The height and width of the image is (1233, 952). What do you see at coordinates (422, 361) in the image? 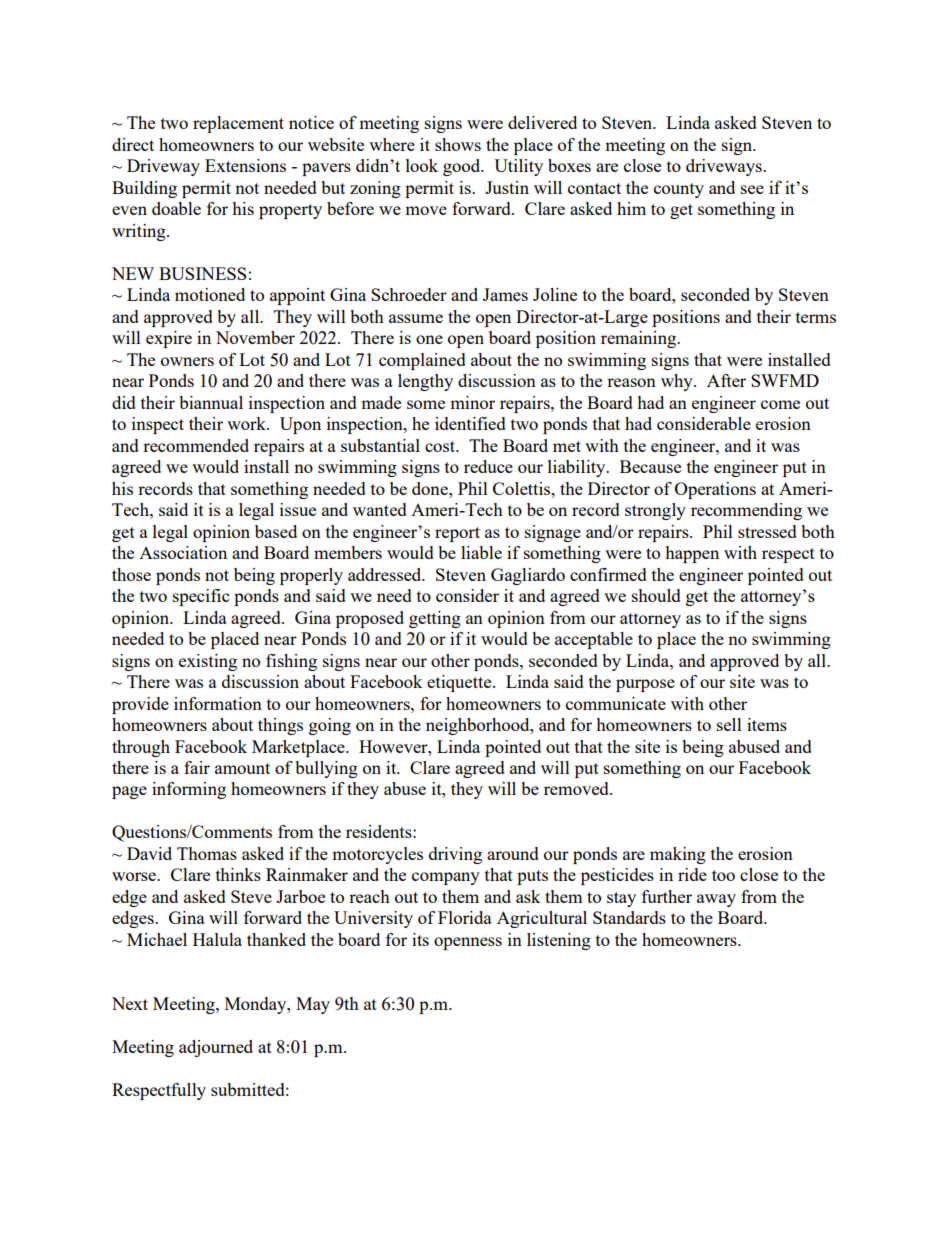
I see `complained` at bounding box center [422, 361].
